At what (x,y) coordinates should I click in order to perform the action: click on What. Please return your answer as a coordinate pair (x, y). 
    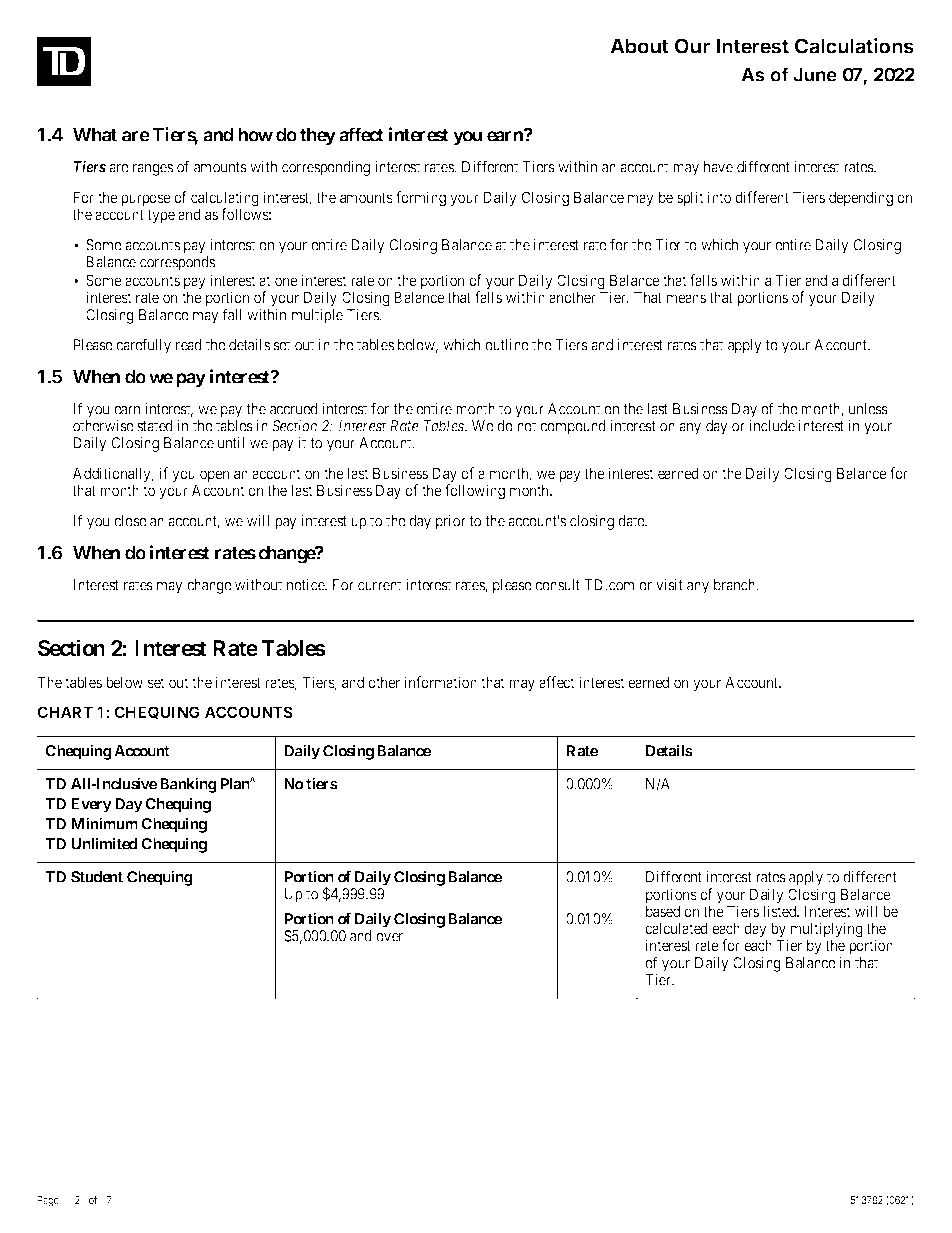
    Looking at the image, I should click on (95, 135).
